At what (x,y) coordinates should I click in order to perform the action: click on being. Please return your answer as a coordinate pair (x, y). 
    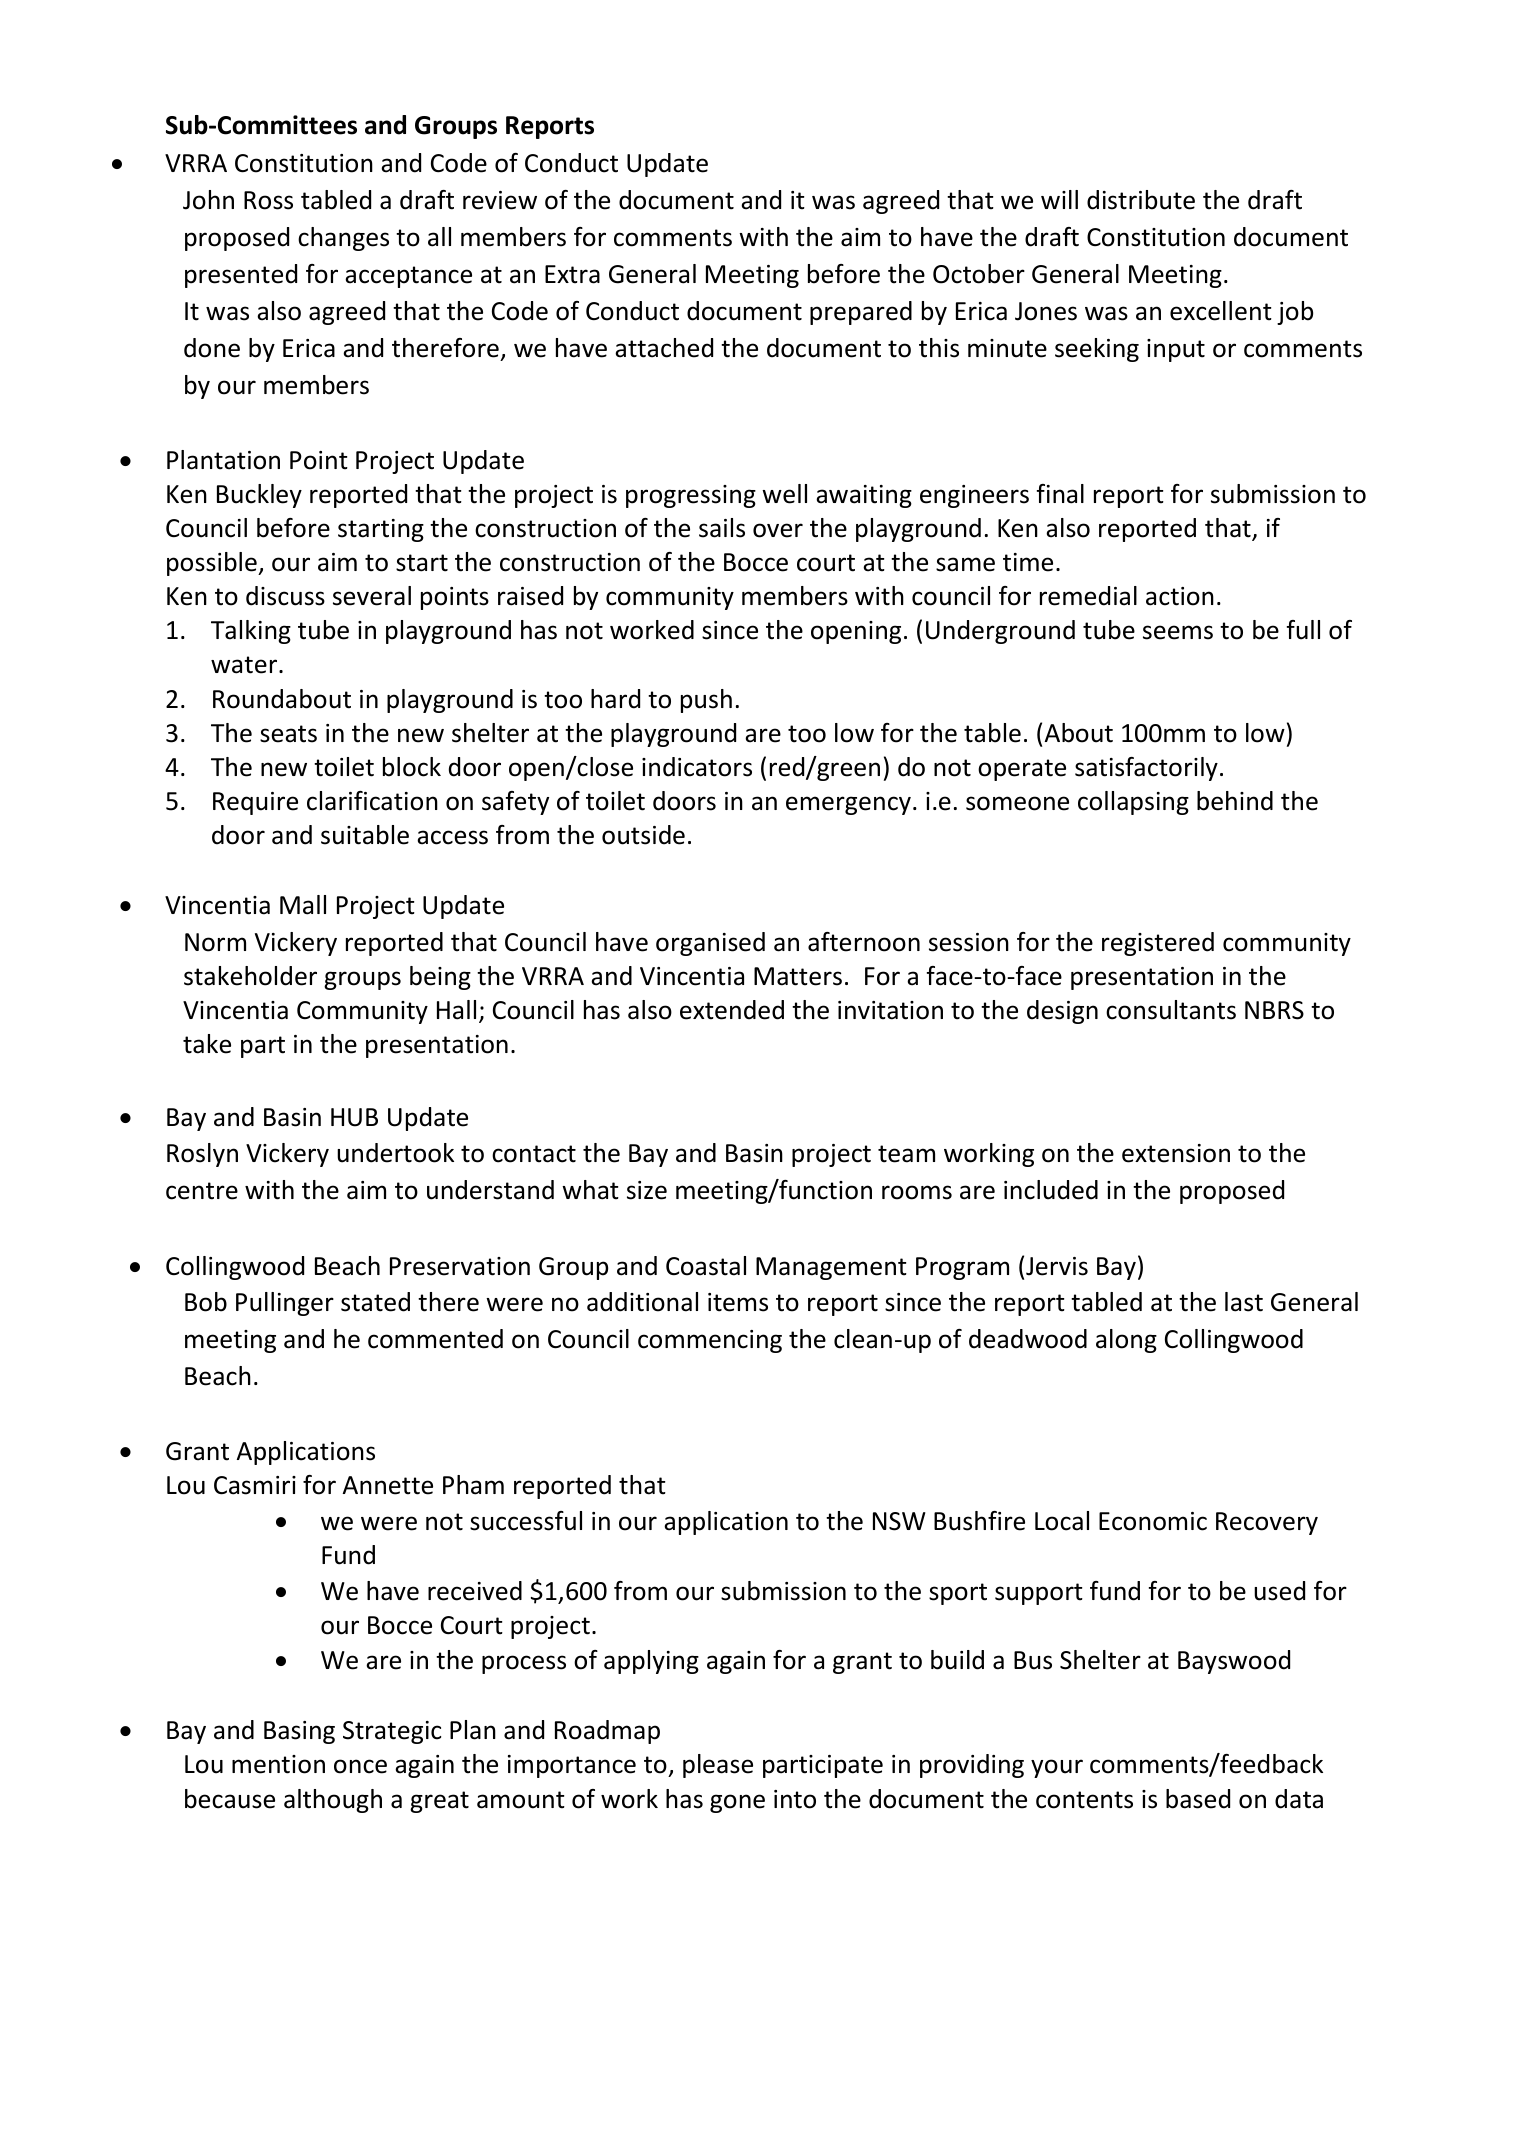
    Looking at the image, I should click on (440, 978).
